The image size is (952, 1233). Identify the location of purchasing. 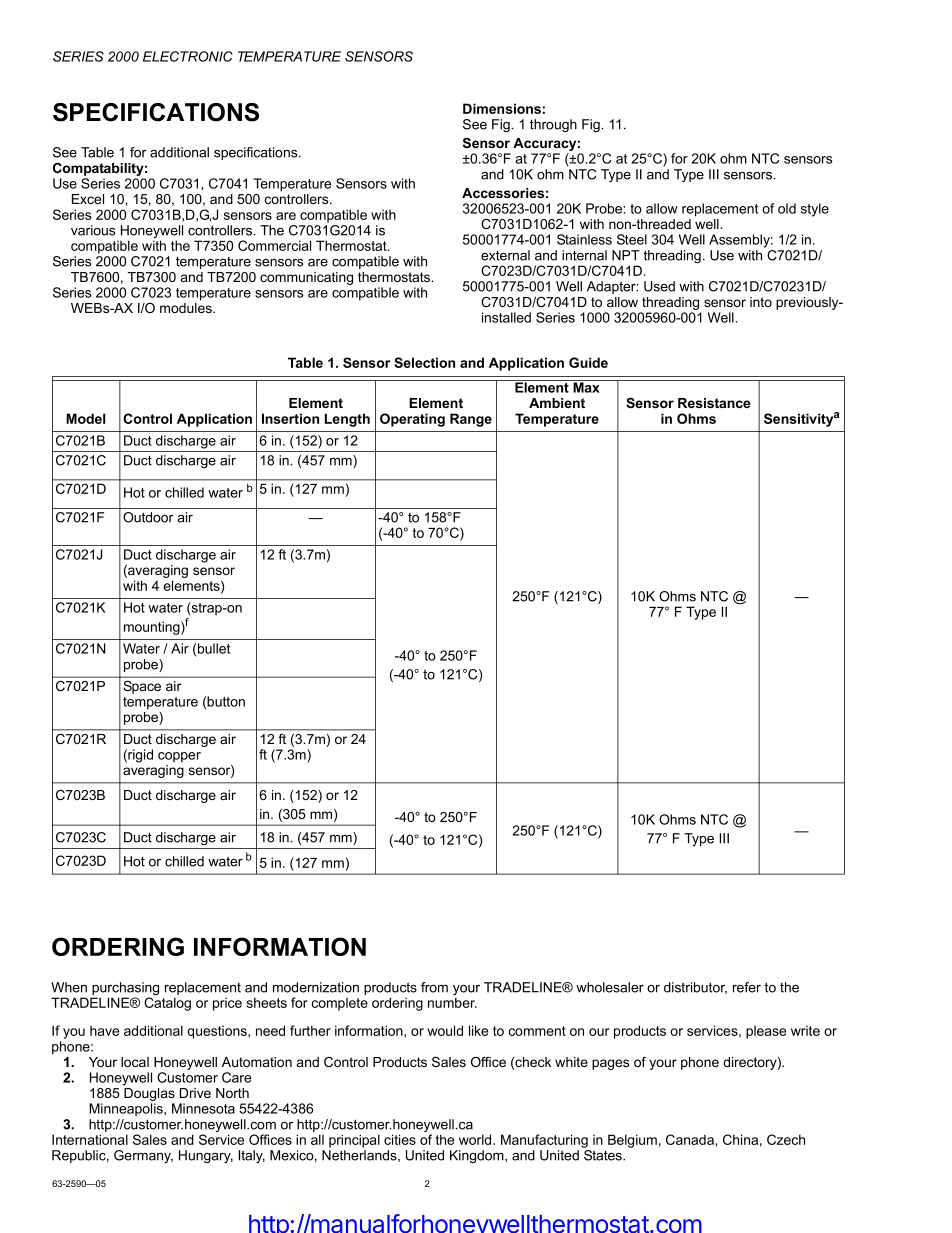
(125, 990).
